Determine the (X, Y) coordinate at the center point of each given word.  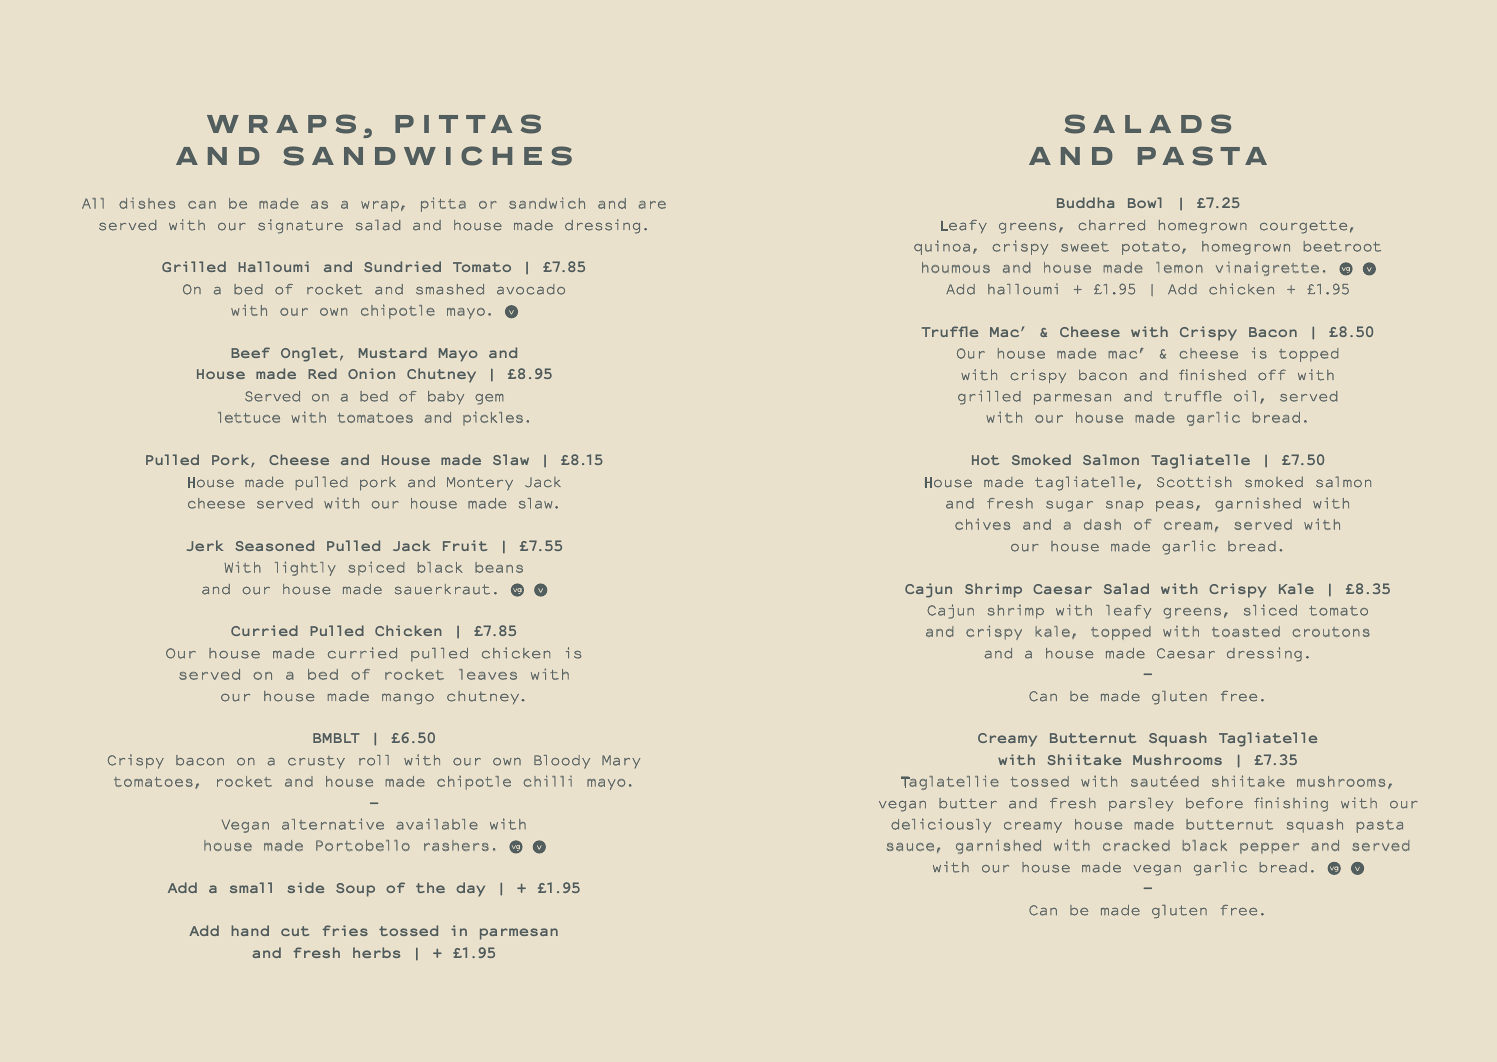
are (652, 205)
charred (1111, 225)
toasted (1246, 631)
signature (300, 226)
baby (446, 398)
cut (295, 931)
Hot (985, 460)
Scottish (1194, 482)
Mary (621, 761)
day (470, 889)
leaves (488, 674)
